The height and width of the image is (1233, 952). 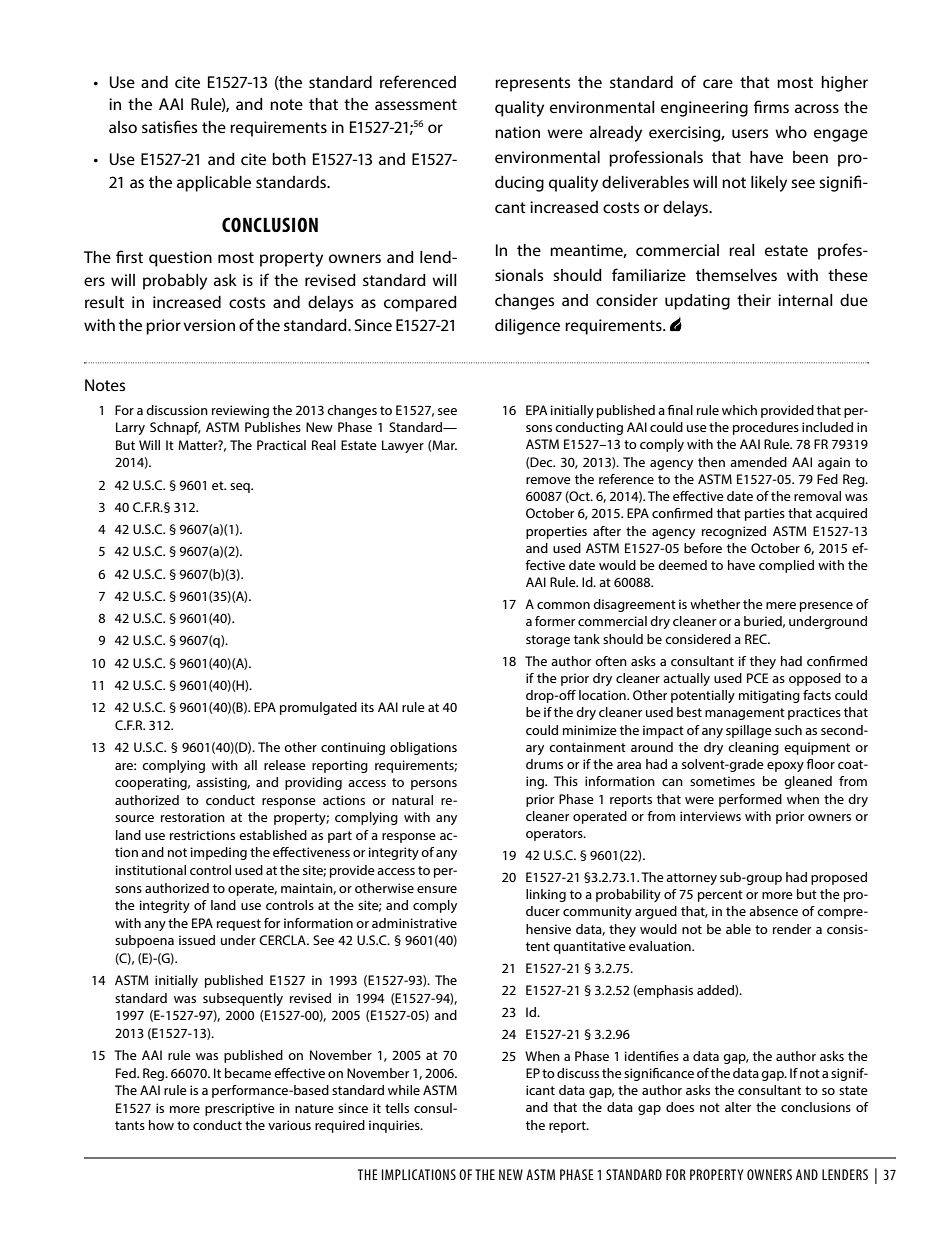 What do you see at coordinates (403, 446) in the image?
I see `Lawyer` at bounding box center [403, 446].
